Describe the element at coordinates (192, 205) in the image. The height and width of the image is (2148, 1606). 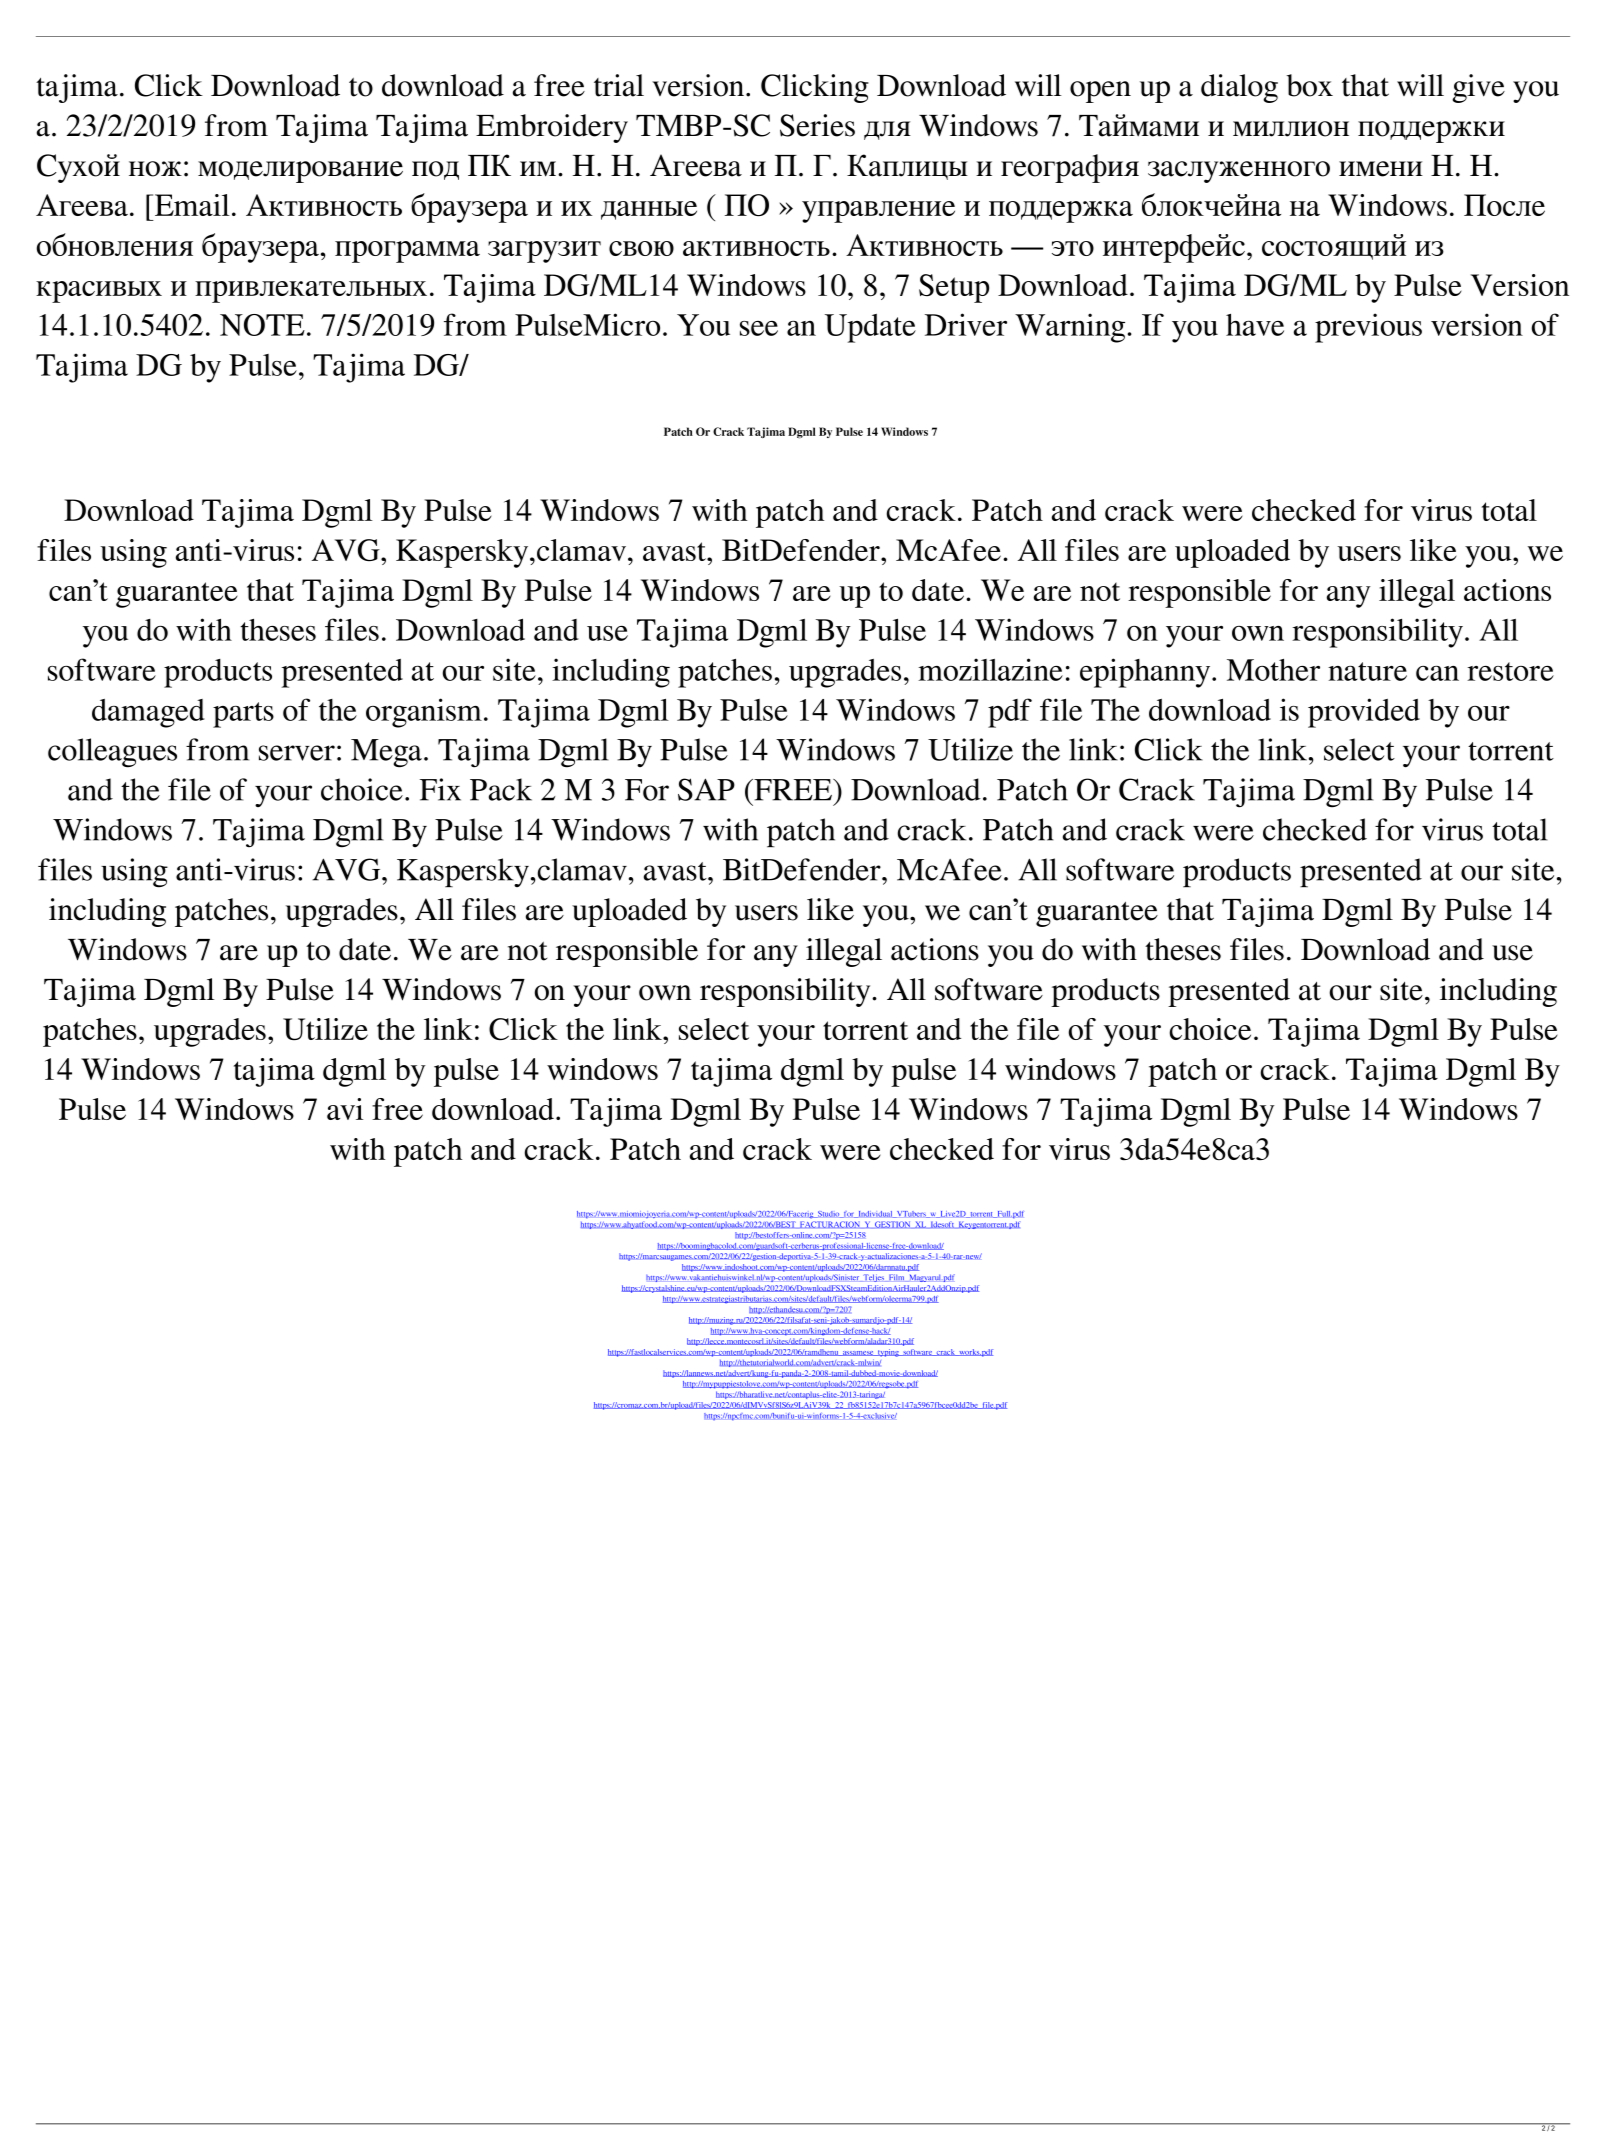
I see `Email` at that location.
